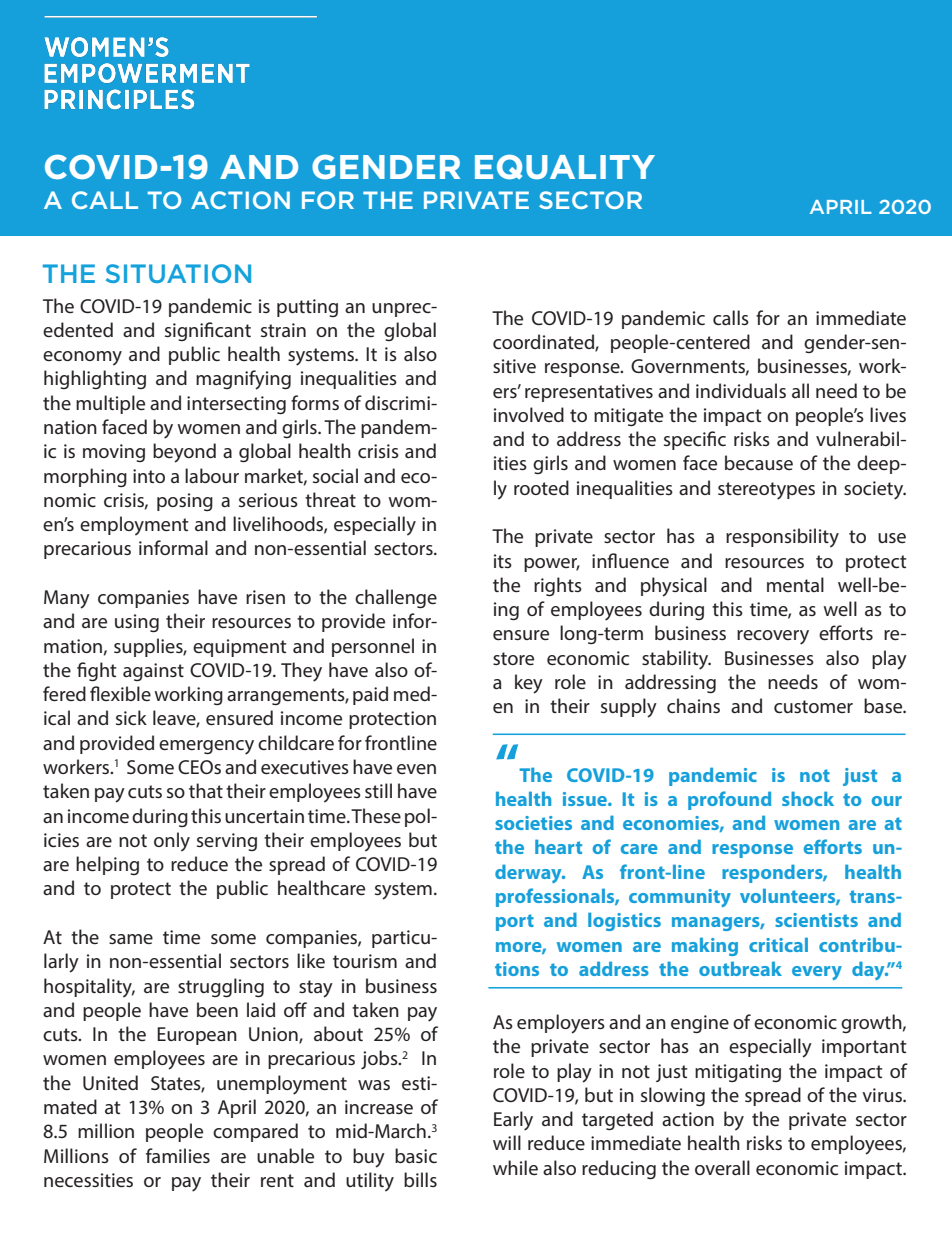 The height and width of the screenshot is (1233, 952). I want to click on SITUATION, so click(178, 273).
